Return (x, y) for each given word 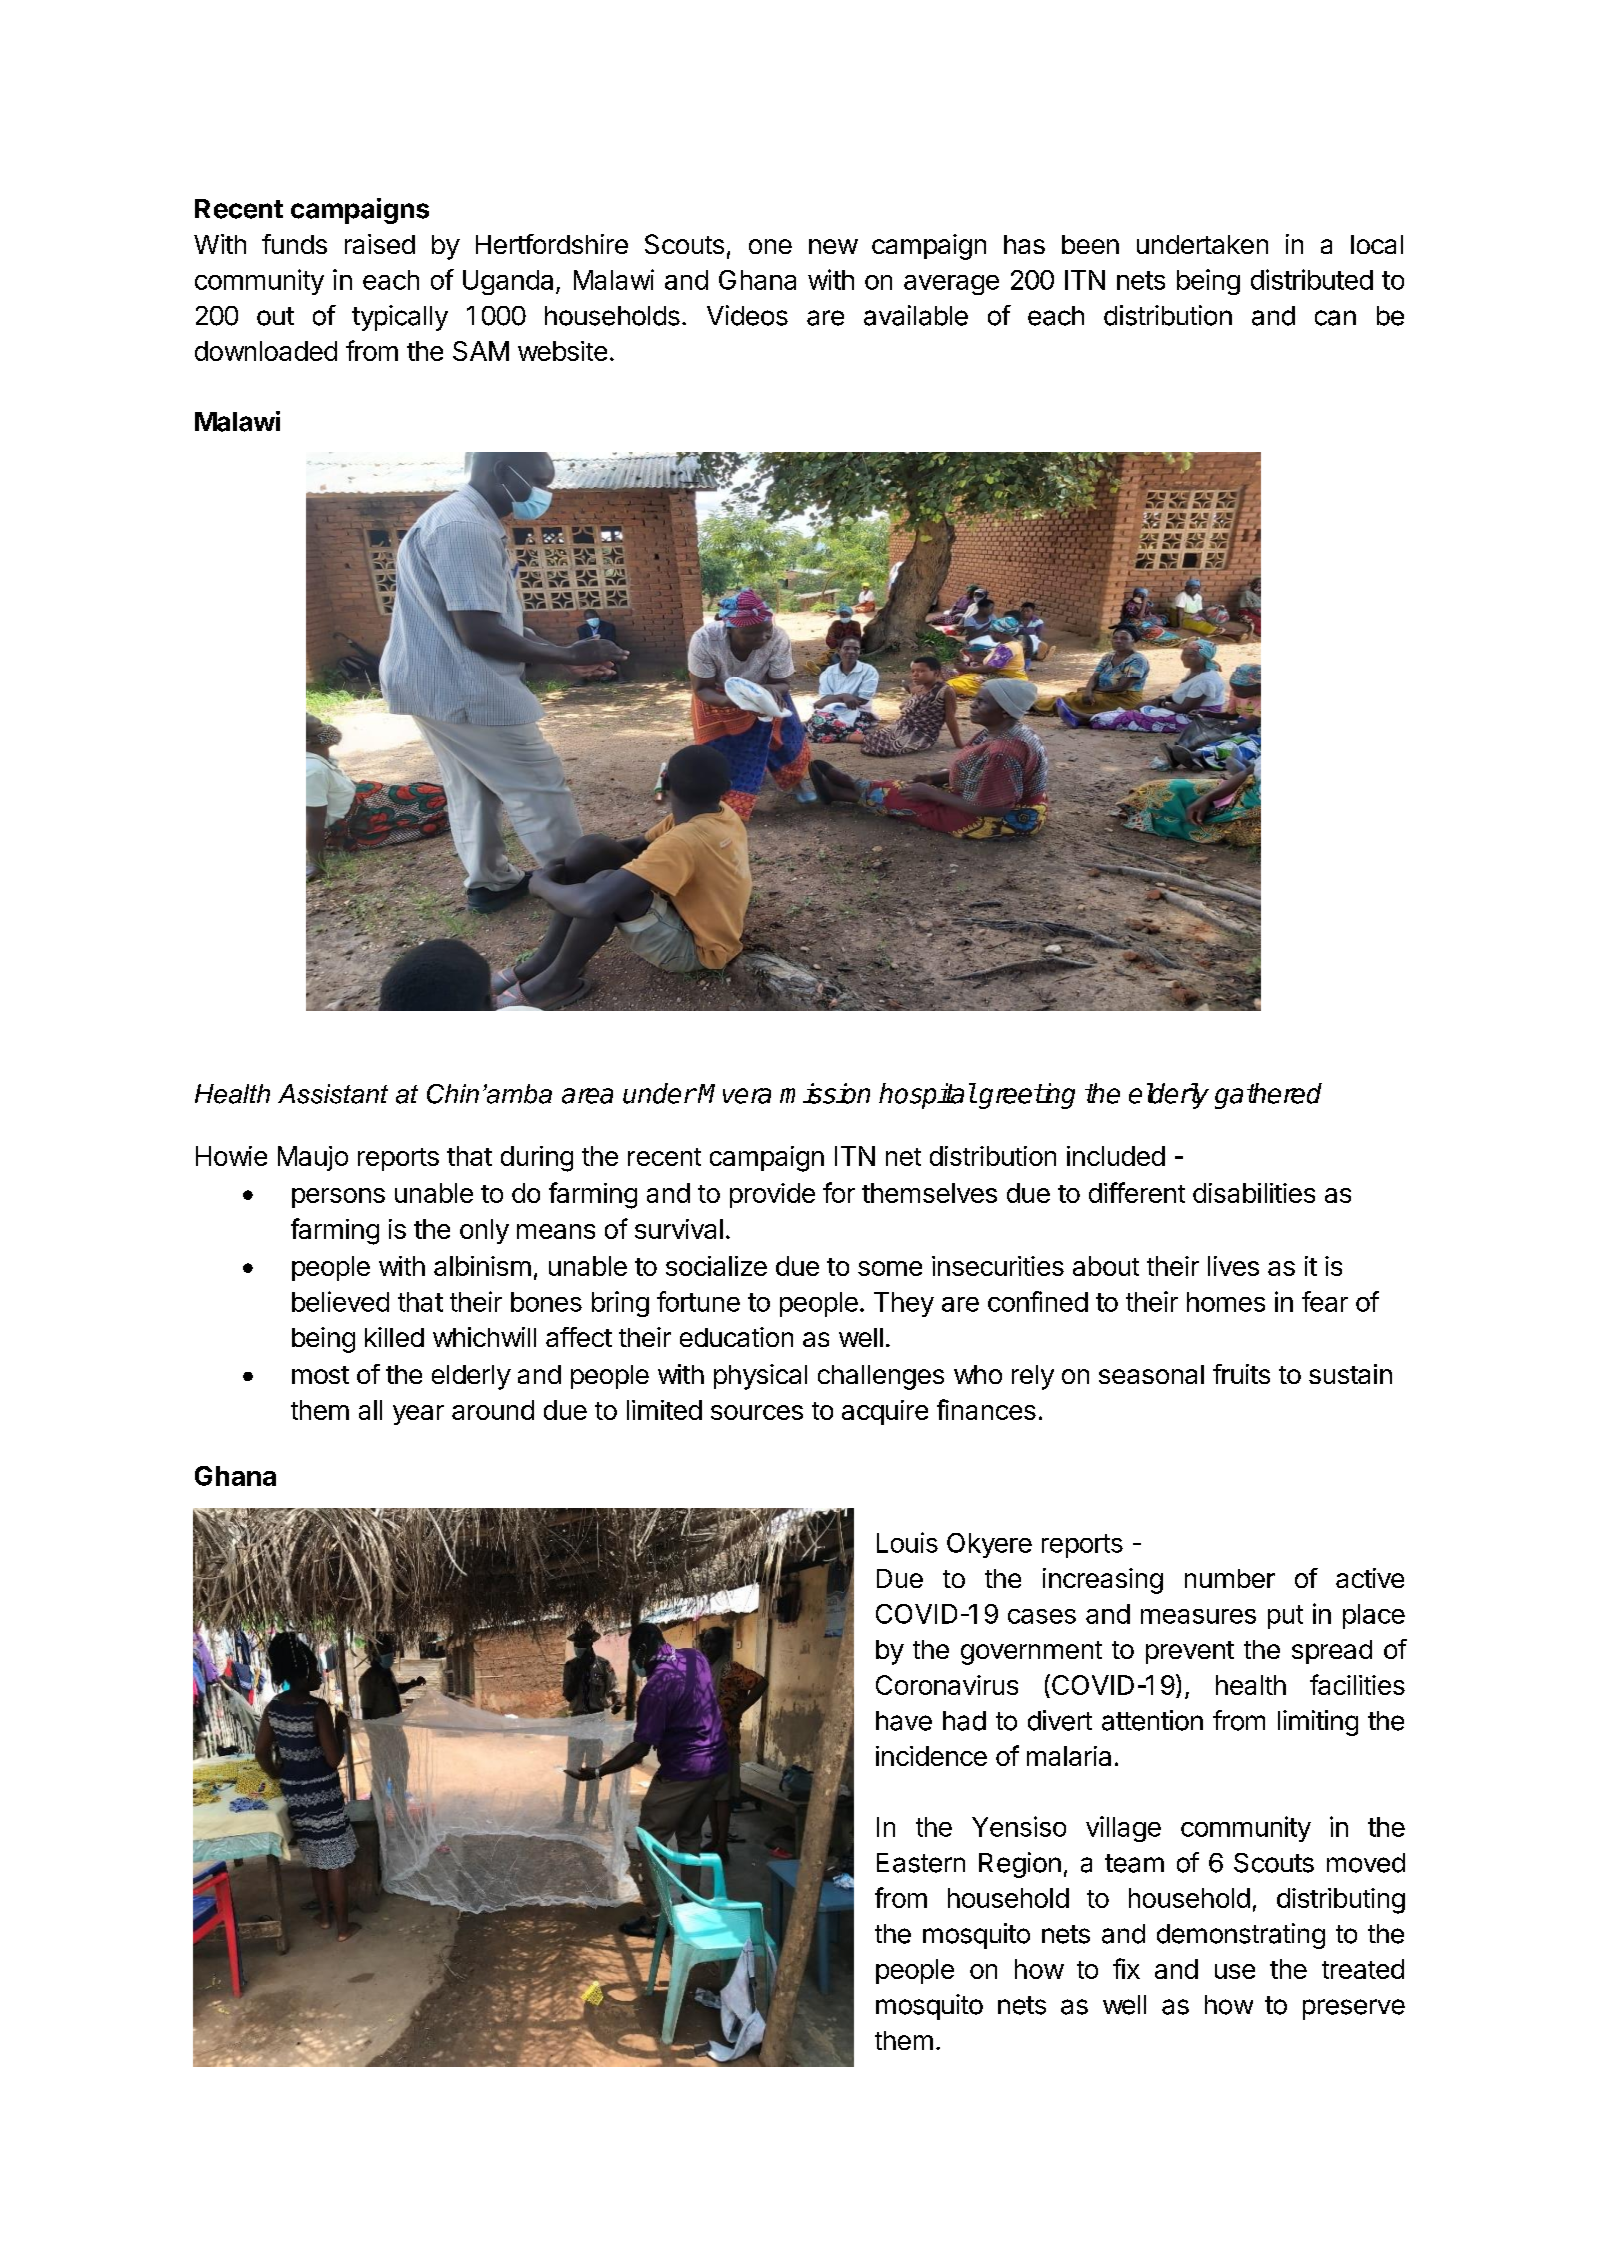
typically (400, 318)
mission (825, 1093)
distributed (1312, 279)
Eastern (921, 1863)
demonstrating (1241, 1936)
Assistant (333, 1094)
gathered (1268, 1096)
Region (1020, 1865)
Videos (747, 315)
